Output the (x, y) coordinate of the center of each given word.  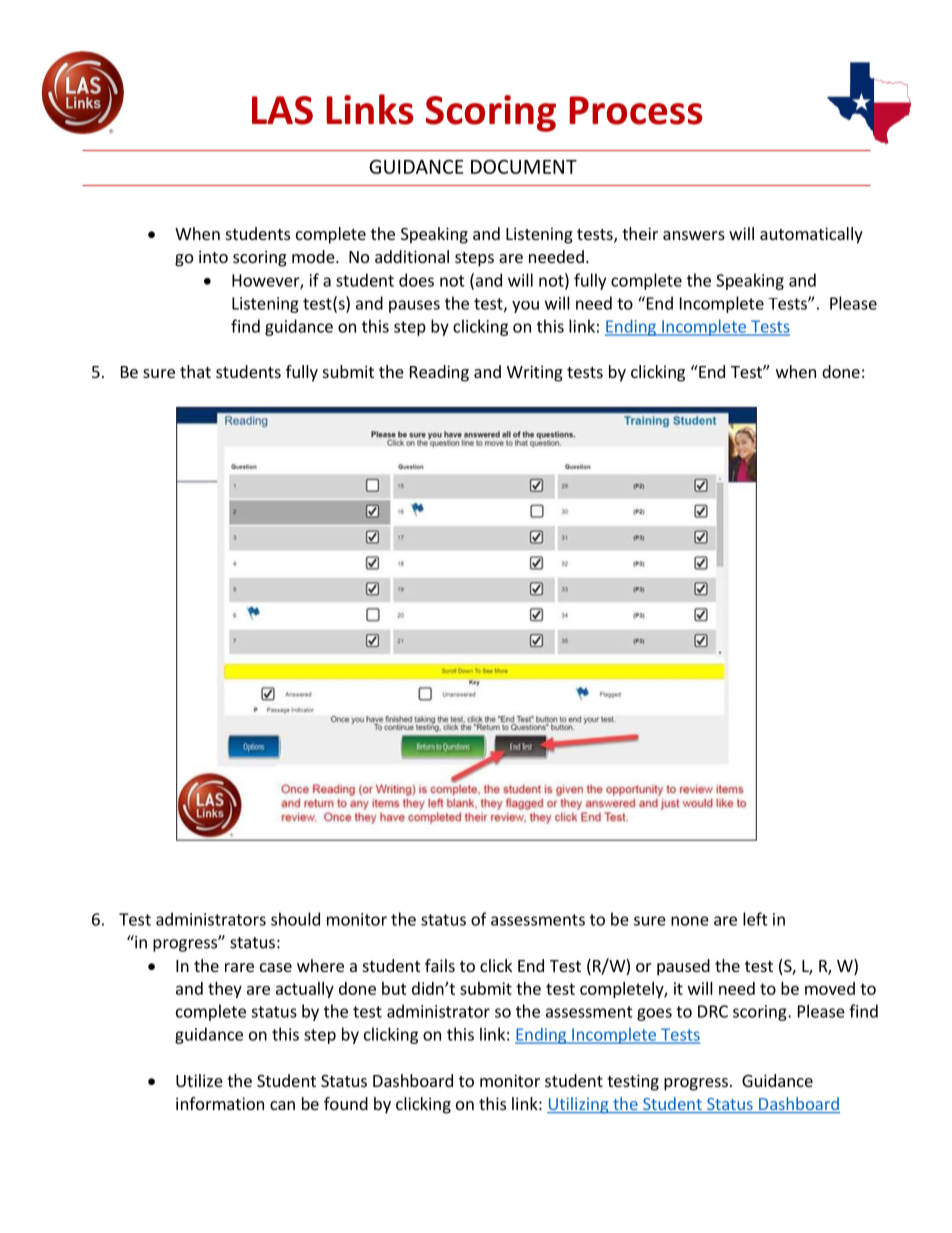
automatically (811, 235)
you (525, 307)
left (755, 919)
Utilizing (579, 1105)
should (295, 919)
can (282, 1105)
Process (636, 110)
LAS (282, 110)
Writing (535, 373)
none (690, 921)
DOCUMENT (524, 166)
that (195, 371)
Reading (439, 373)
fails (440, 965)
